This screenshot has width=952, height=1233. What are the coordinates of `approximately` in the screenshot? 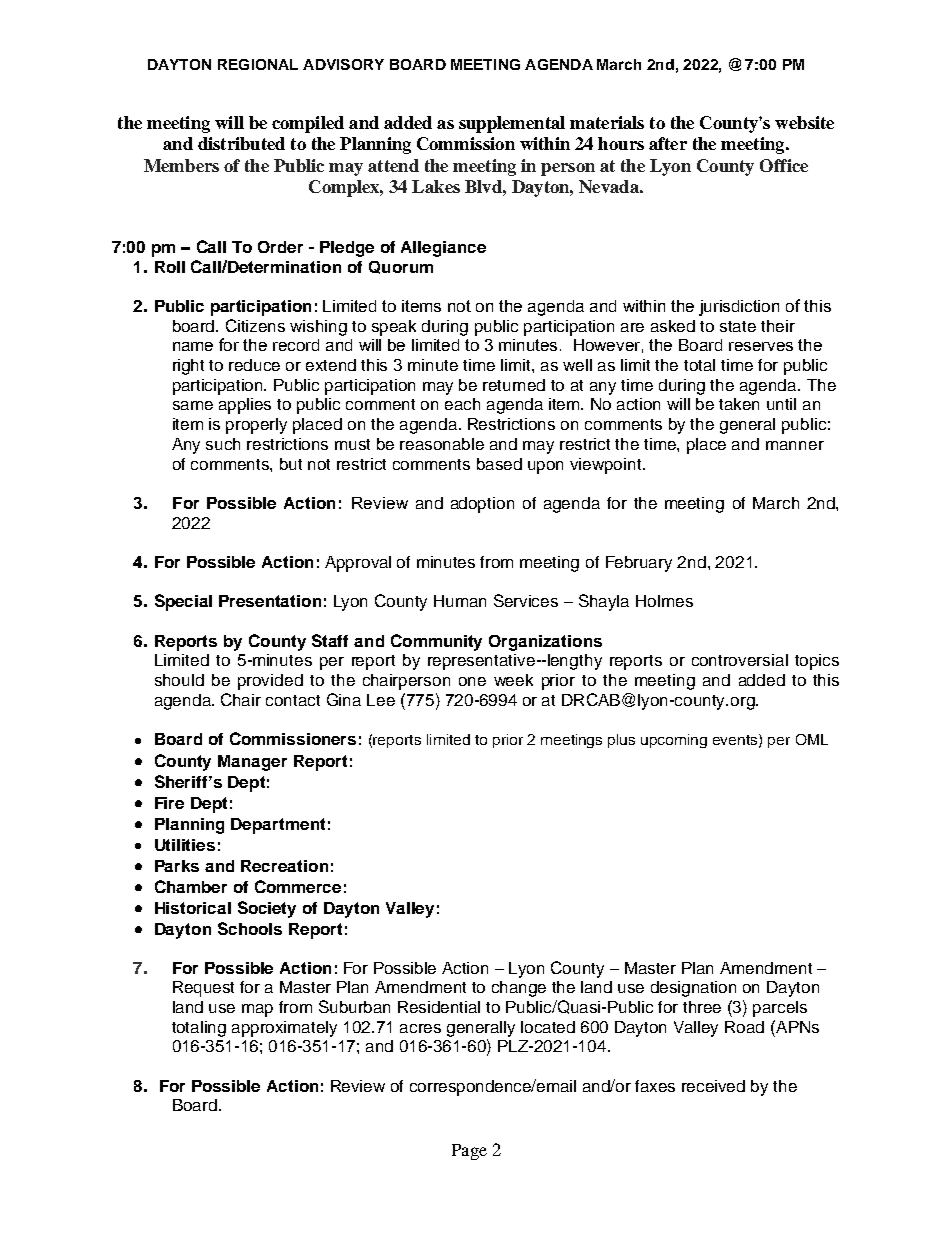 It's located at (284, 1029).
